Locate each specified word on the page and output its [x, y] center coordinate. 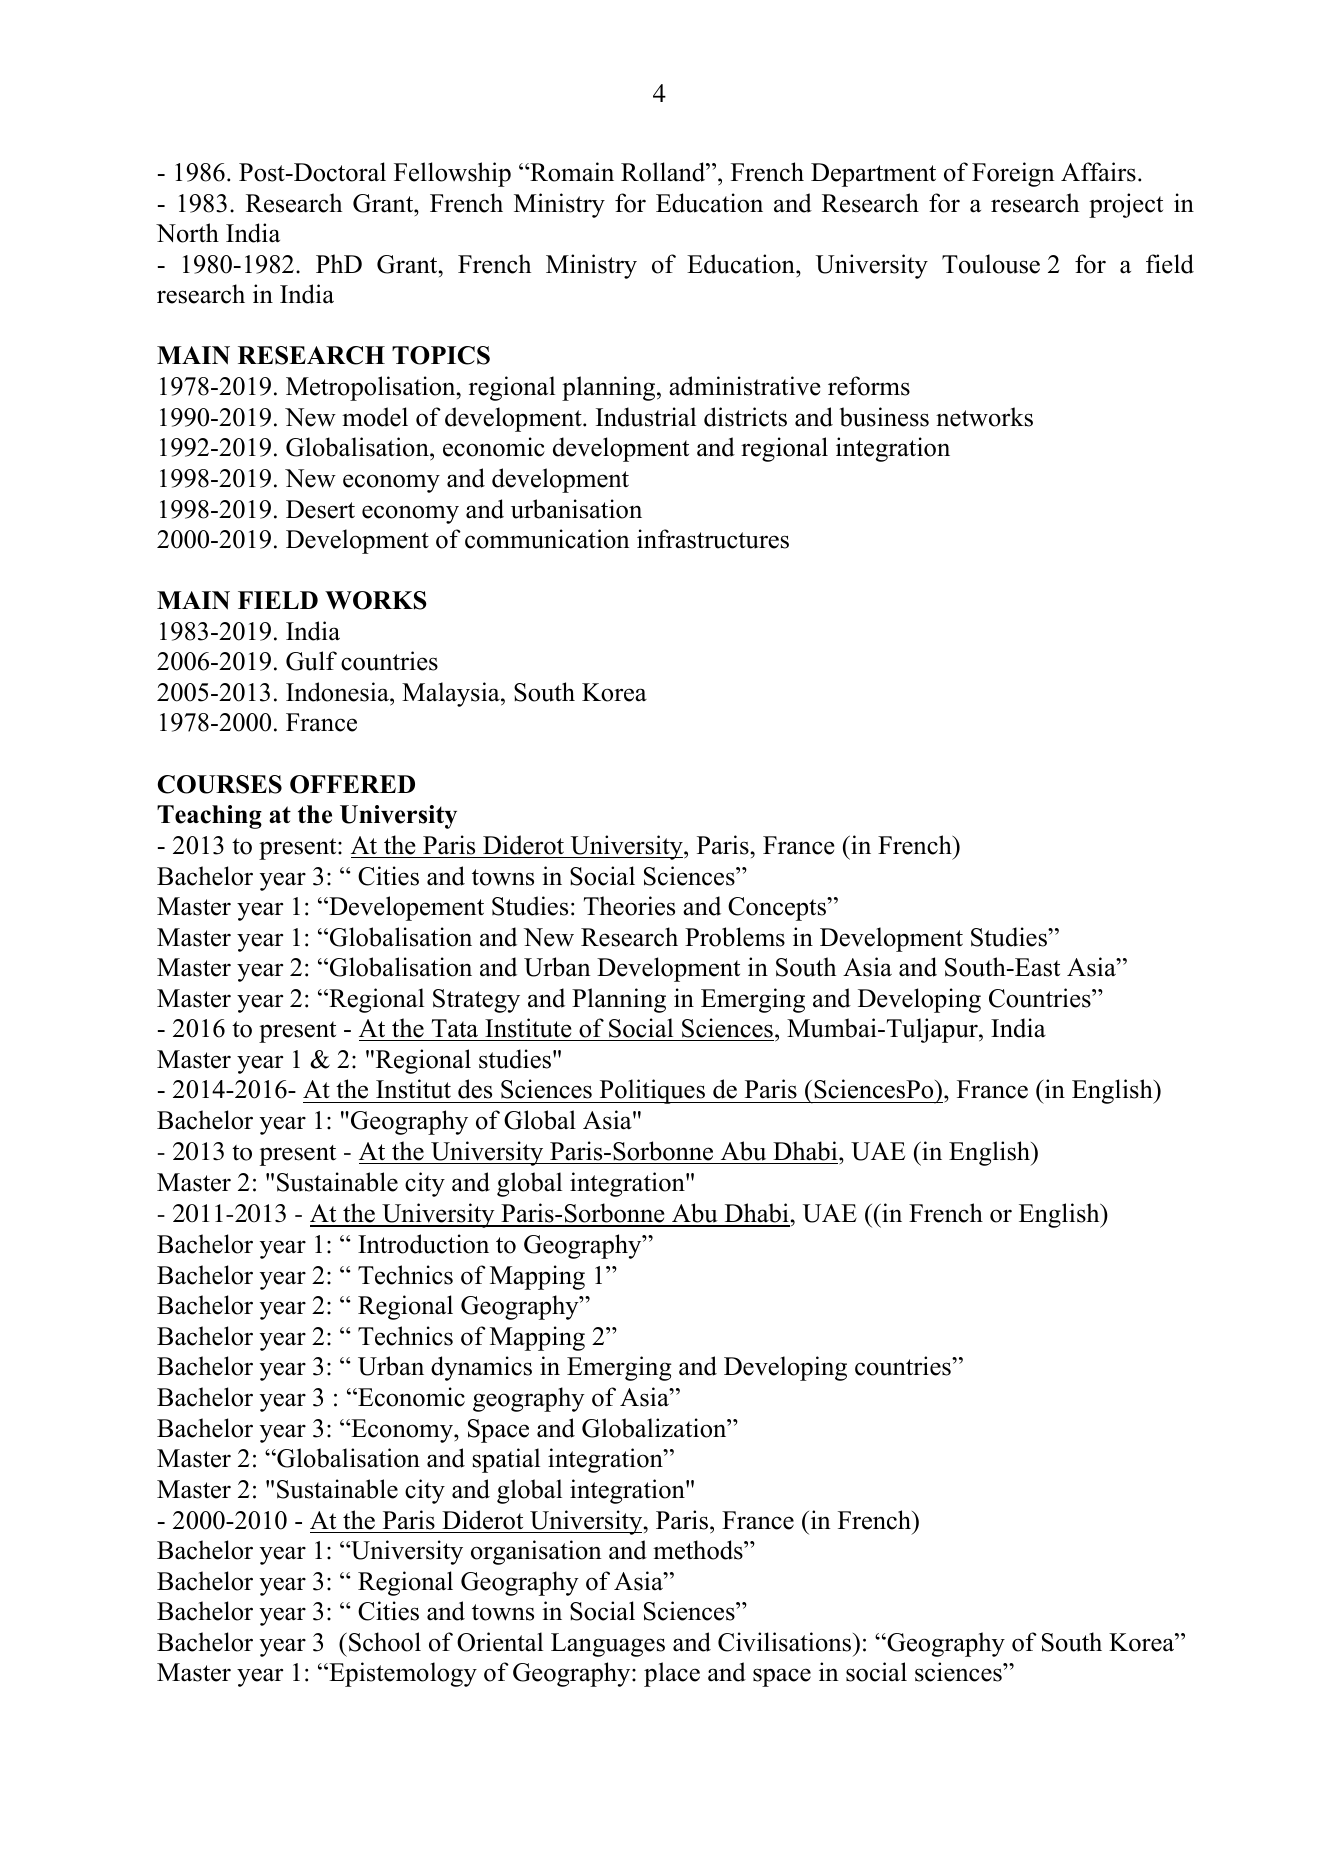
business [884, 417]
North [187, 233]
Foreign [1013, 174]
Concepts [778, 909]
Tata [455, 1028]
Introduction [423, 1244]
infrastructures [713, 539]
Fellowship [452, 174]
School [385, 1642]
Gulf [311, 661]
